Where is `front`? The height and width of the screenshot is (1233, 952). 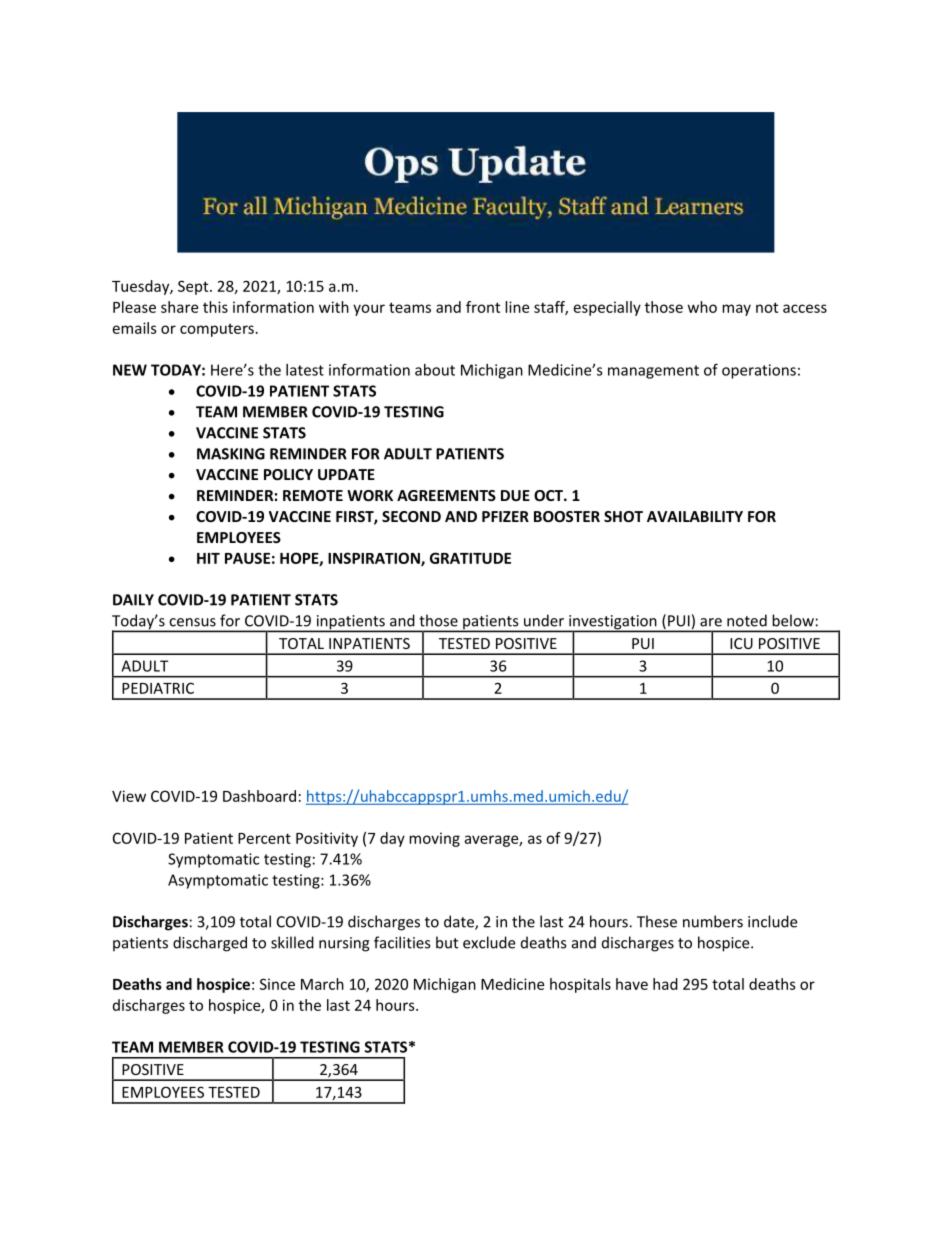 front is located at coordinates (483, 307).
